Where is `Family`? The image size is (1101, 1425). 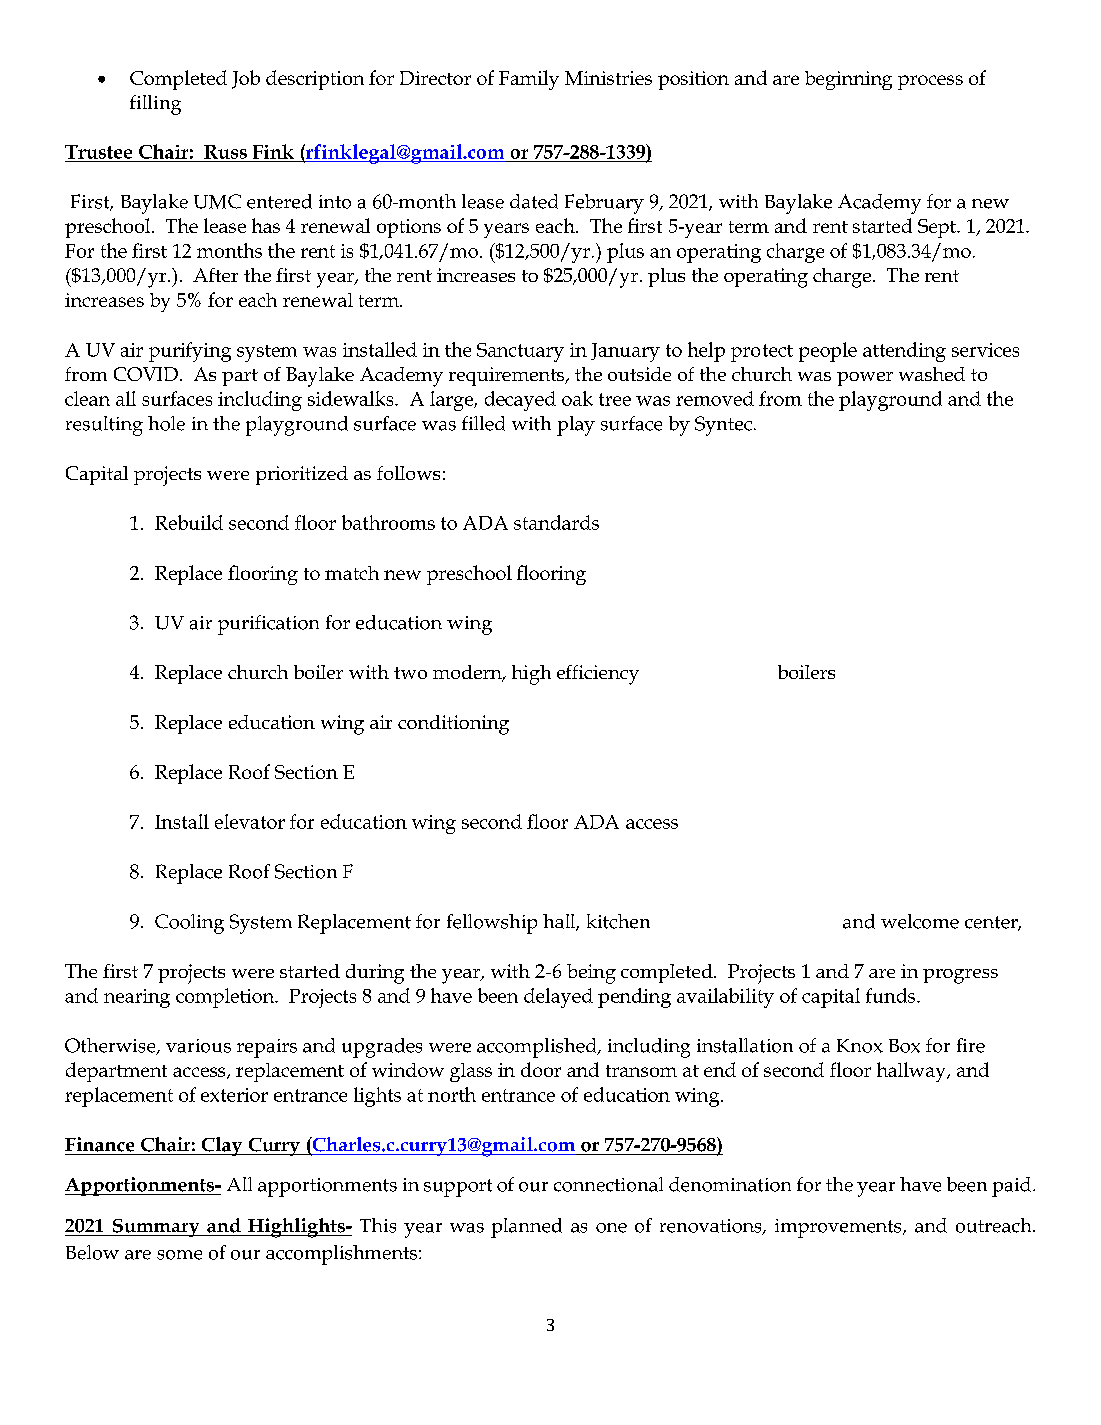 Family is located at coordinates (529, 80).
